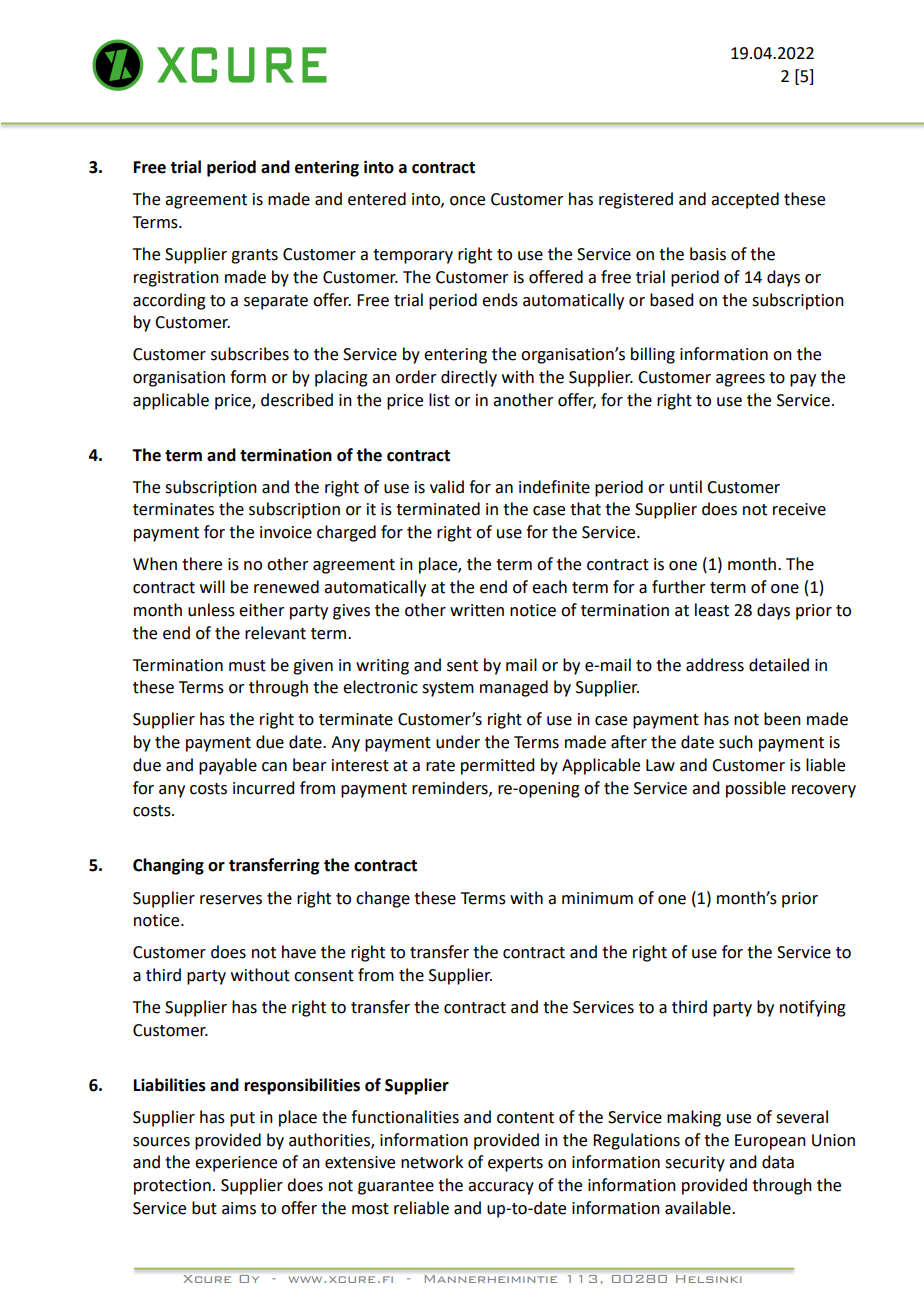 The image size is (924, 1308). Describe the element at coordinates (745, 200) in the screenshot. I see `accepted` at that location.
